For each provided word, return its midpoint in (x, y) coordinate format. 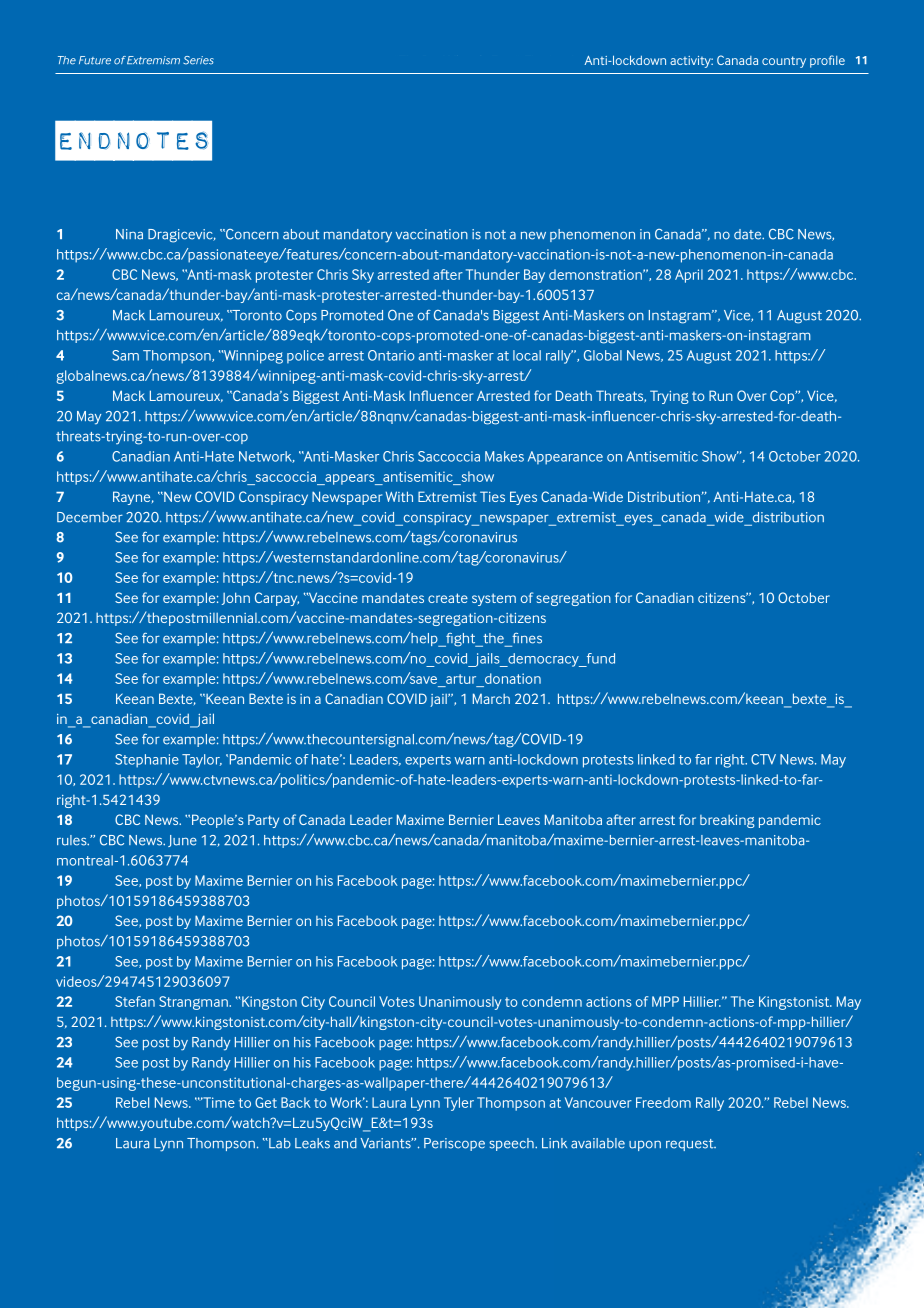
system (494, 599)
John (236, 598)
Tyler (459, 1104)
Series (198, 60)
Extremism (152, 60)
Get (266, 1102)
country (784, 62)
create (448, 598)
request (691, 1145)
